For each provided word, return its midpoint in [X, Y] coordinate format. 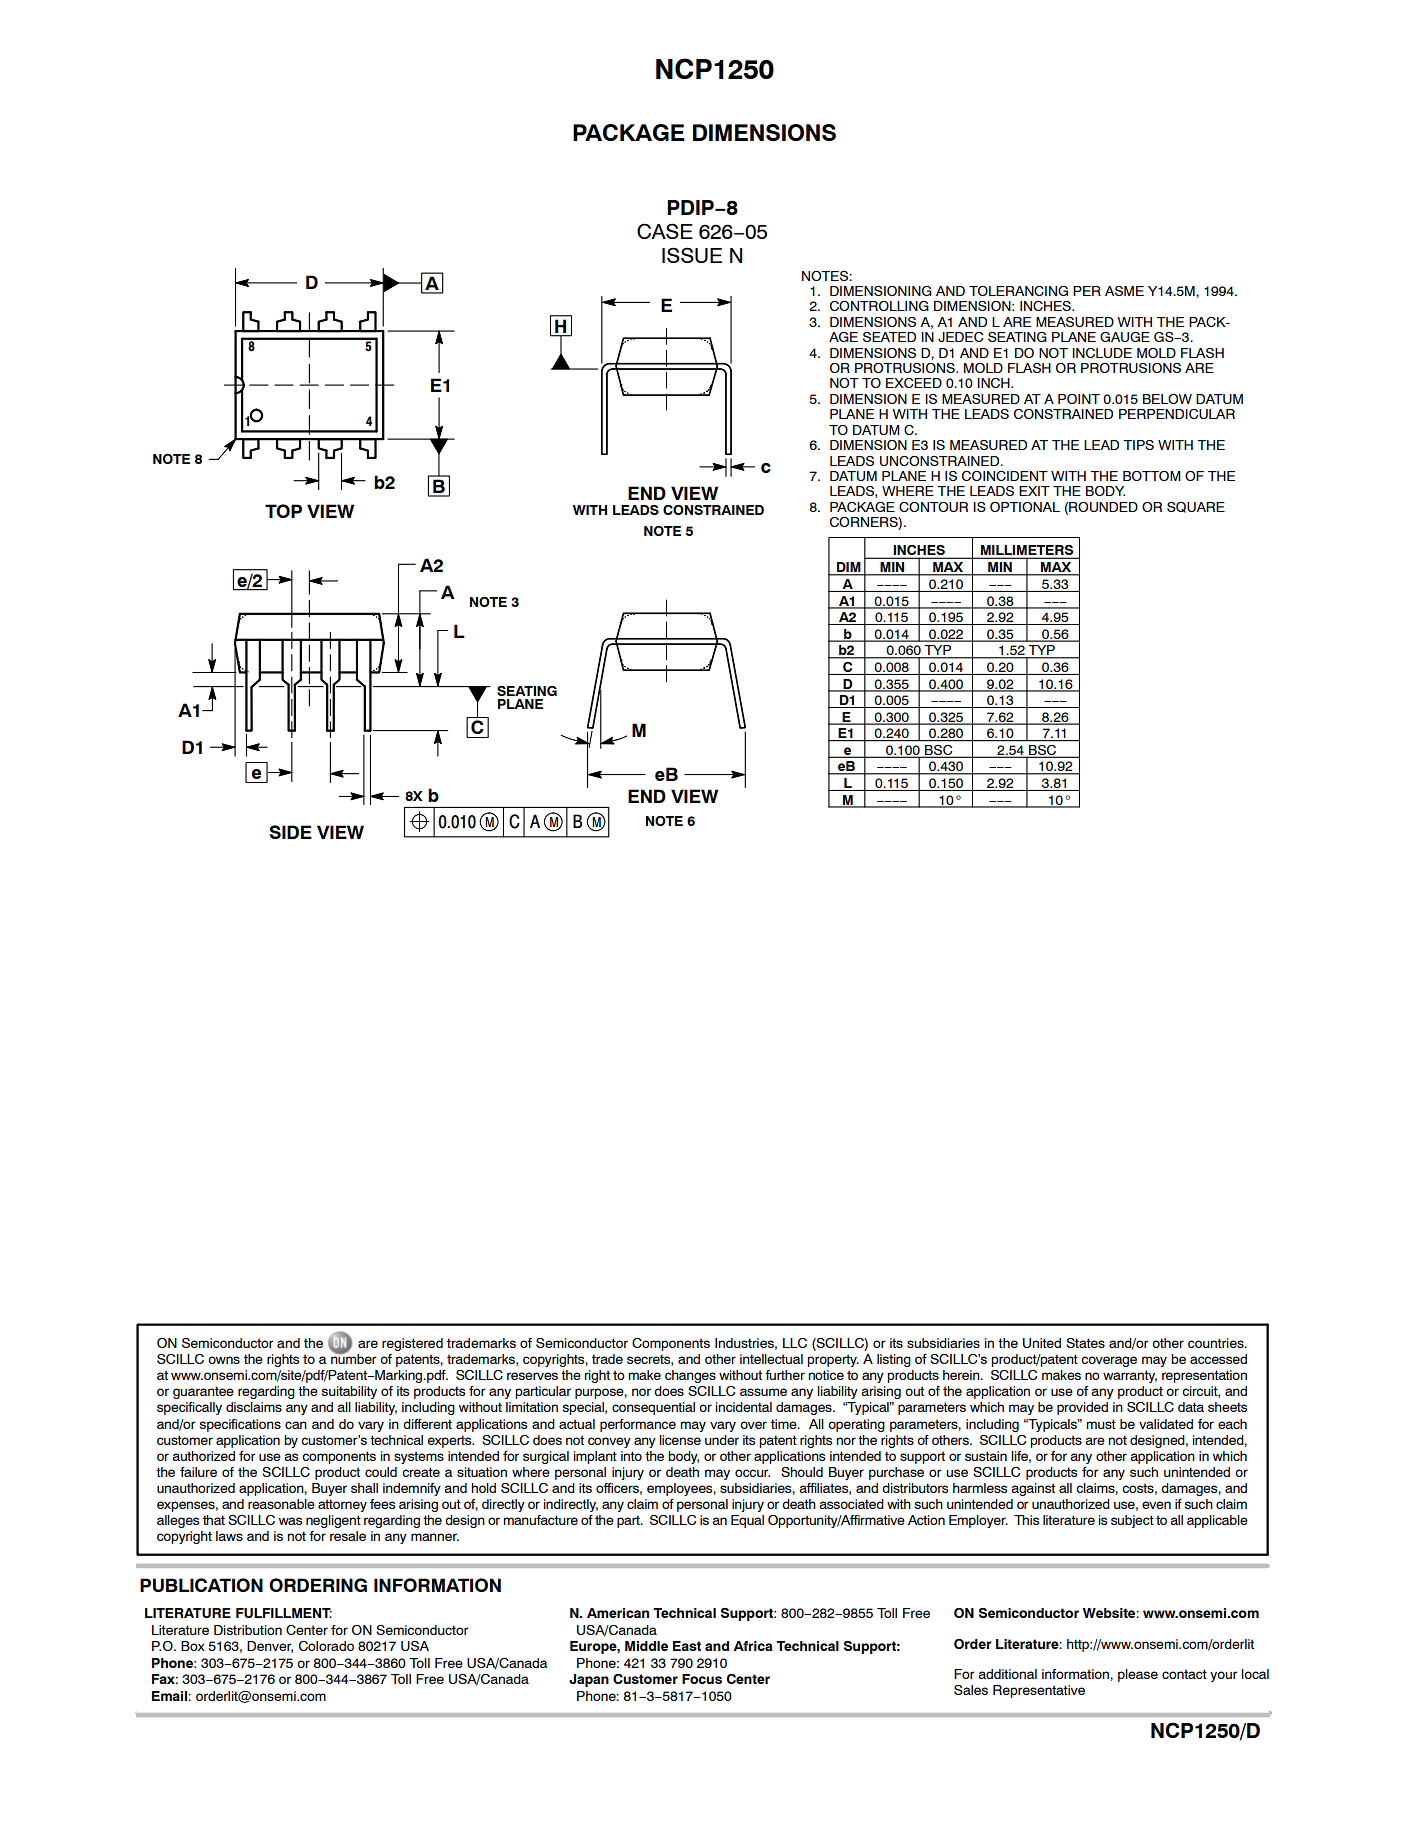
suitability [349, 1392]
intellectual [771, 1359]
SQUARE [1196, 507]
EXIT [1034, 491]
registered [412, 1344]
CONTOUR [933, 507]
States [1085, 1343]
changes [690, 1376]
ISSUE [692, 255]
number [354, 1358]
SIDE [290, 832]
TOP [283, 511]
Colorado [326, 1646]
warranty [1130, 1376]
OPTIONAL [1025, 507]
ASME [1124, 291]
